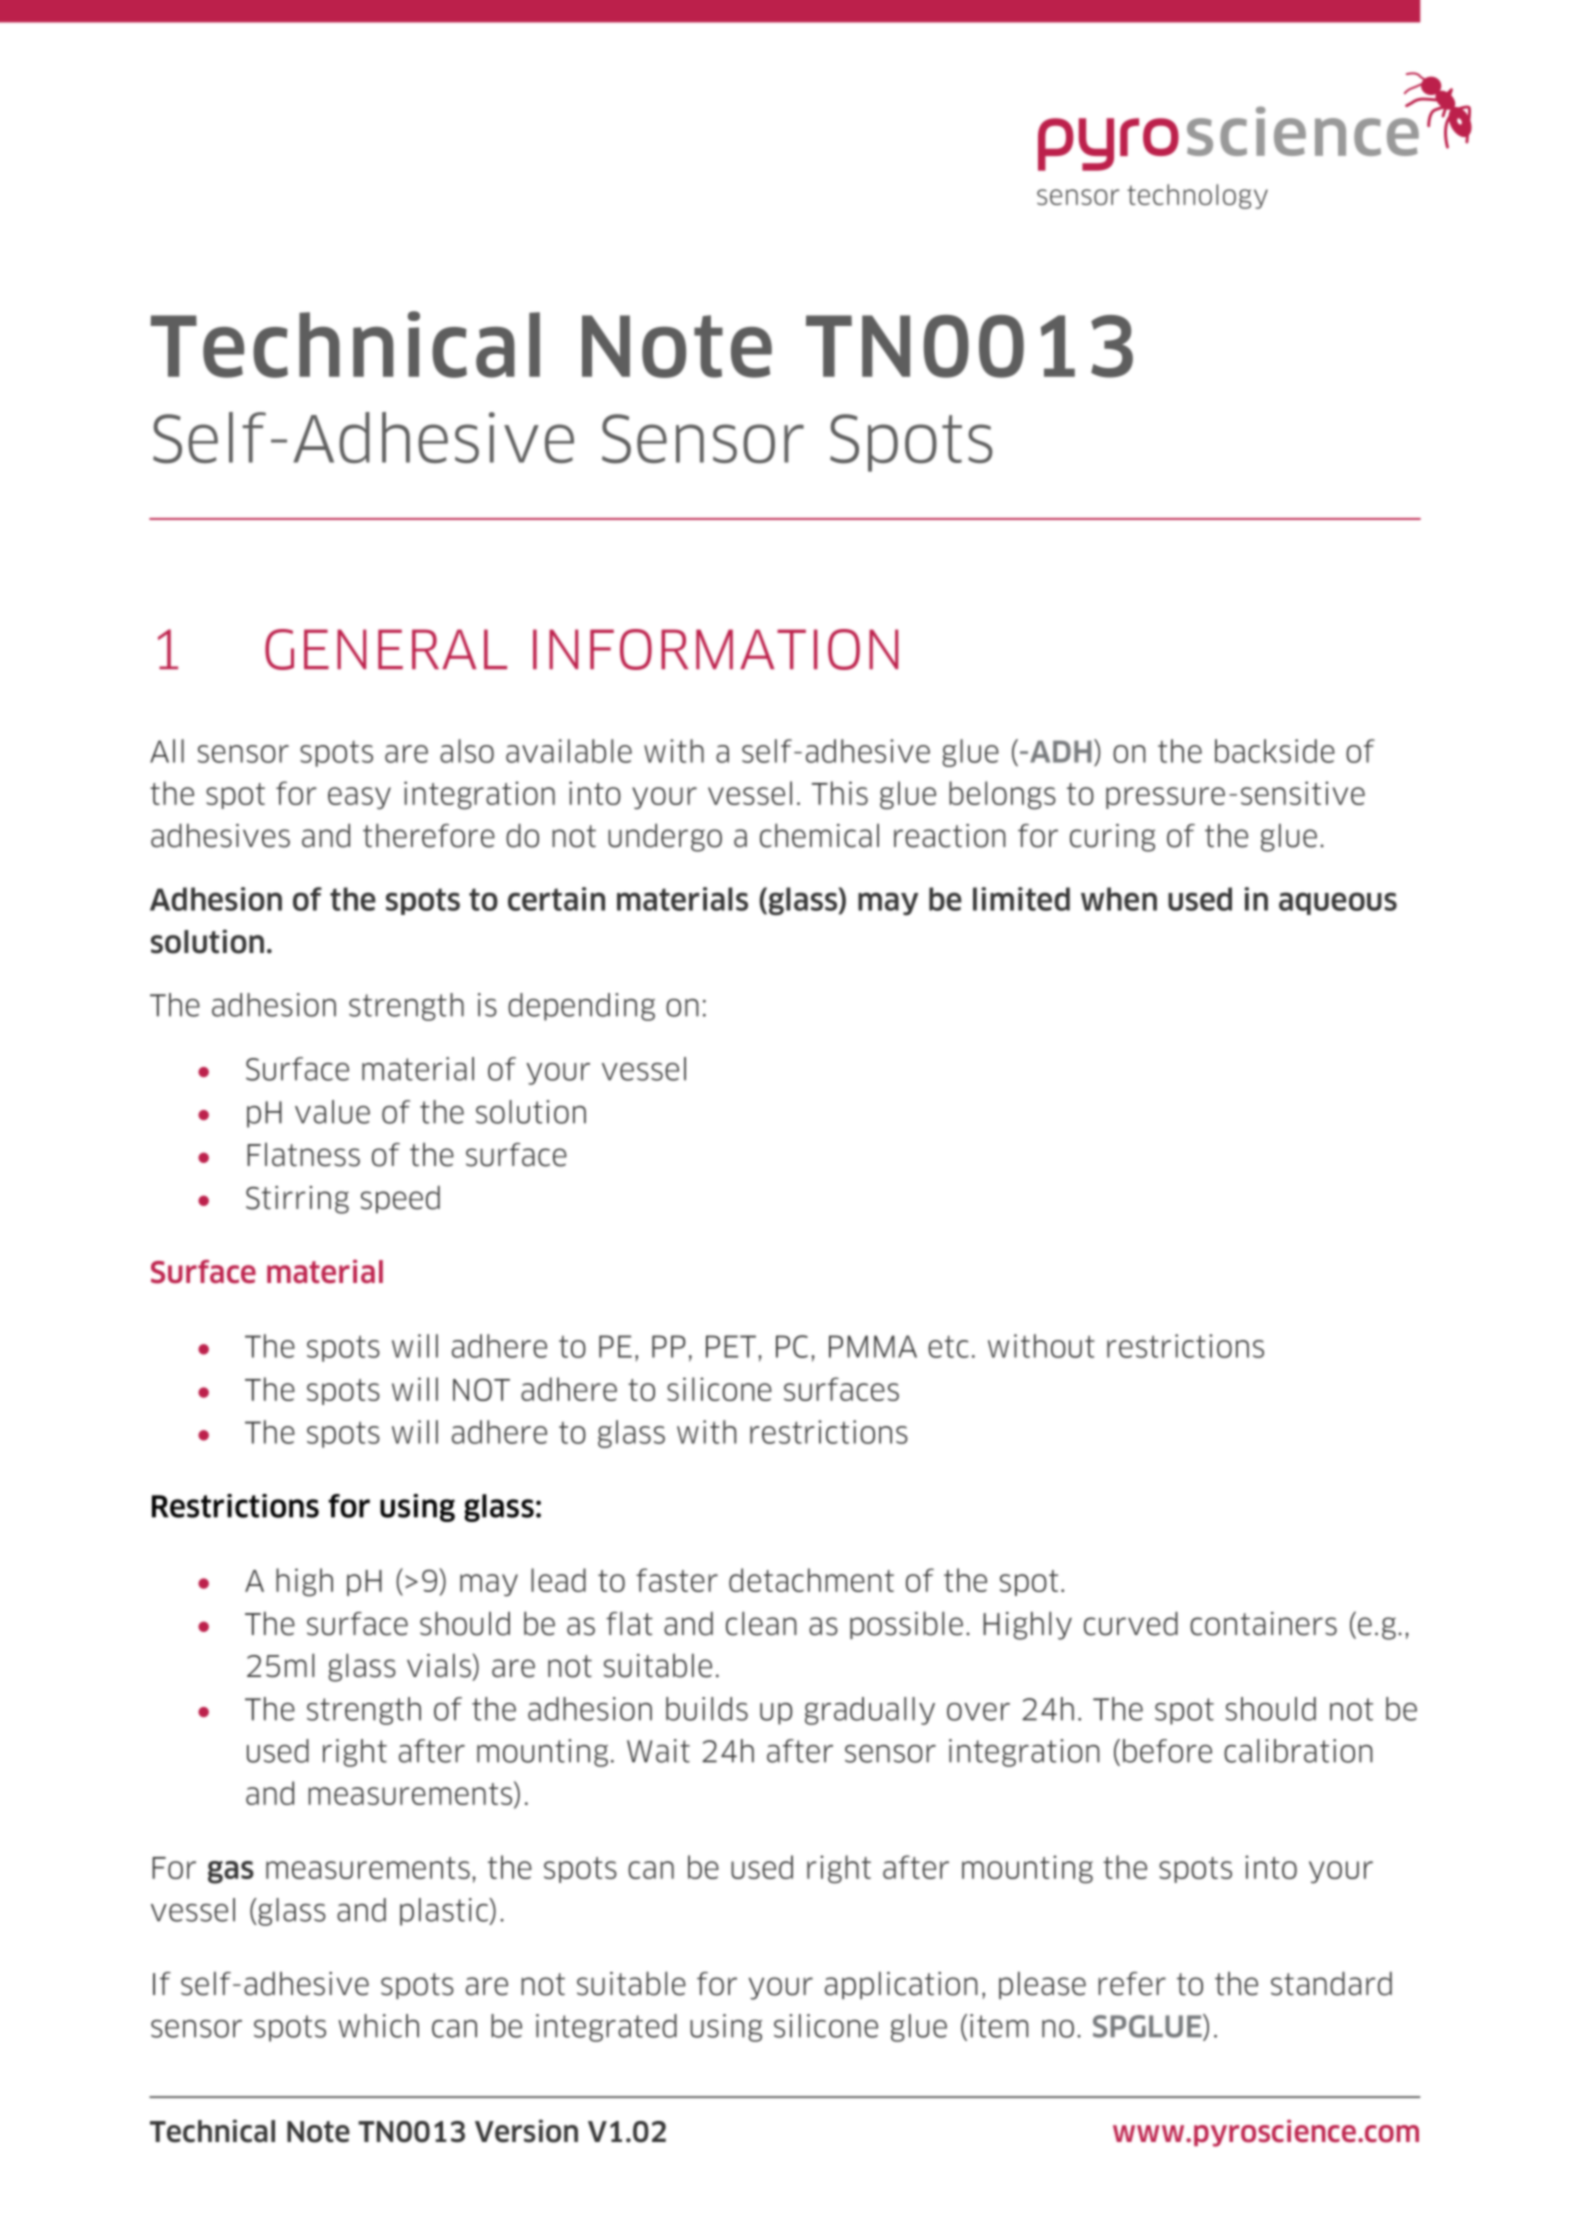 The height and width of the screenshot is (2221, 1570). What do you see at coordinates (386, 649) in the screenshot?
I see `GENERAL` at bounding box center [386, 649].
